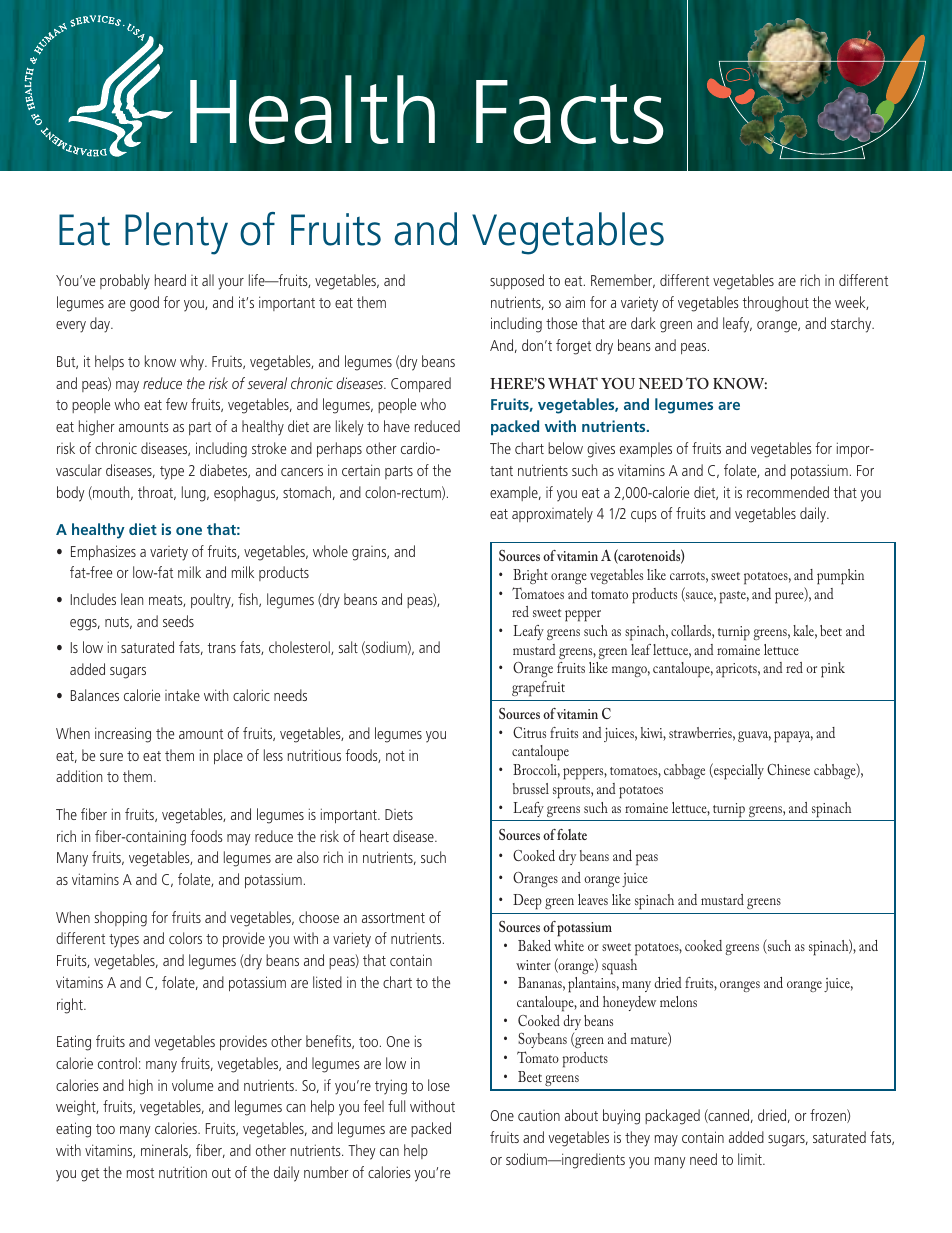 The width and height of the screenshot is (952, 1233). What do you see at coordinates (178, 621) in the screenshot?
I see `seeds` at bounding box center [178, 621].
